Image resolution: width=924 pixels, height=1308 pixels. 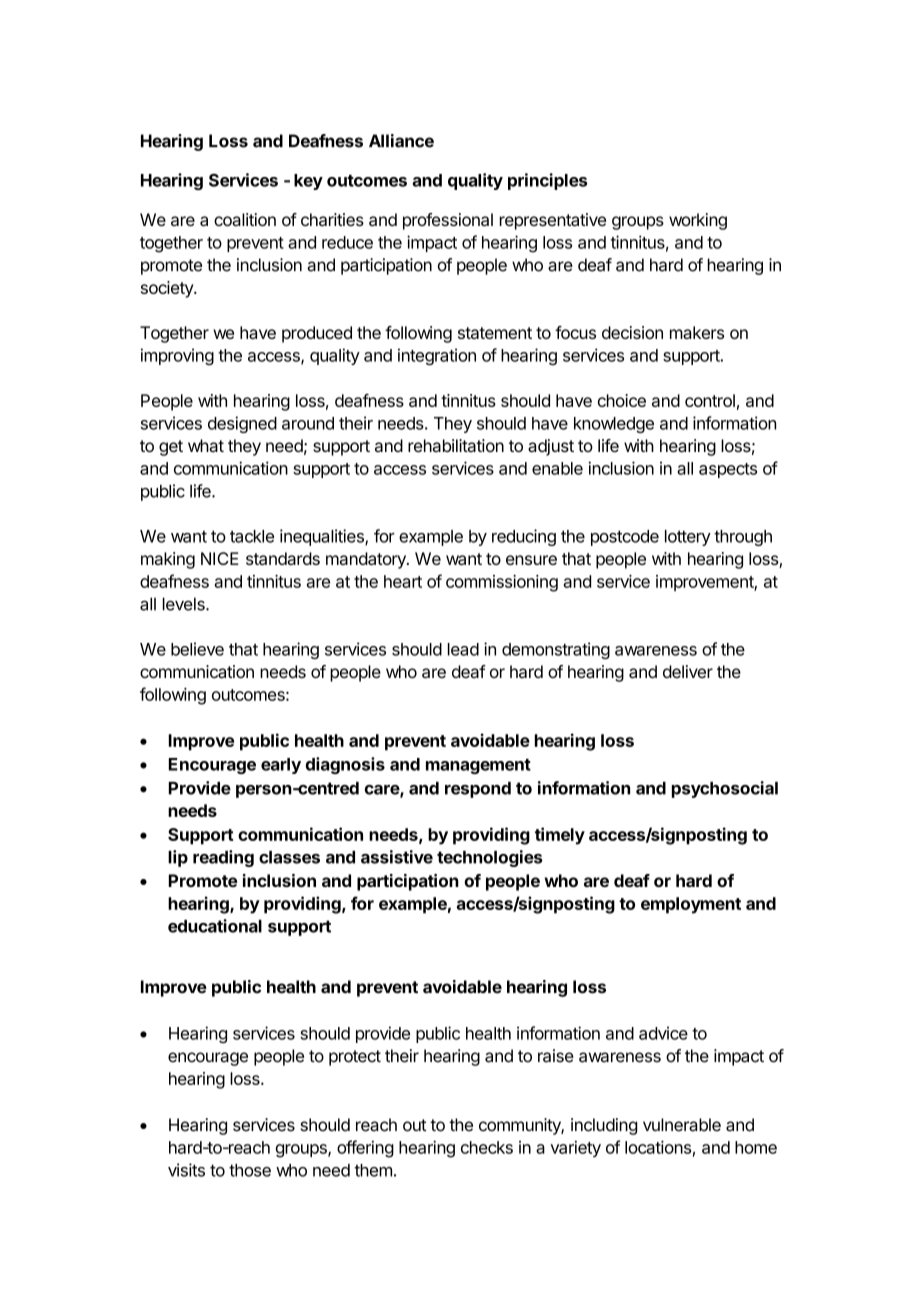 What do you see at coordinates (691, 905) in the image?
I see `employment` at bounding box center [691, 905].
